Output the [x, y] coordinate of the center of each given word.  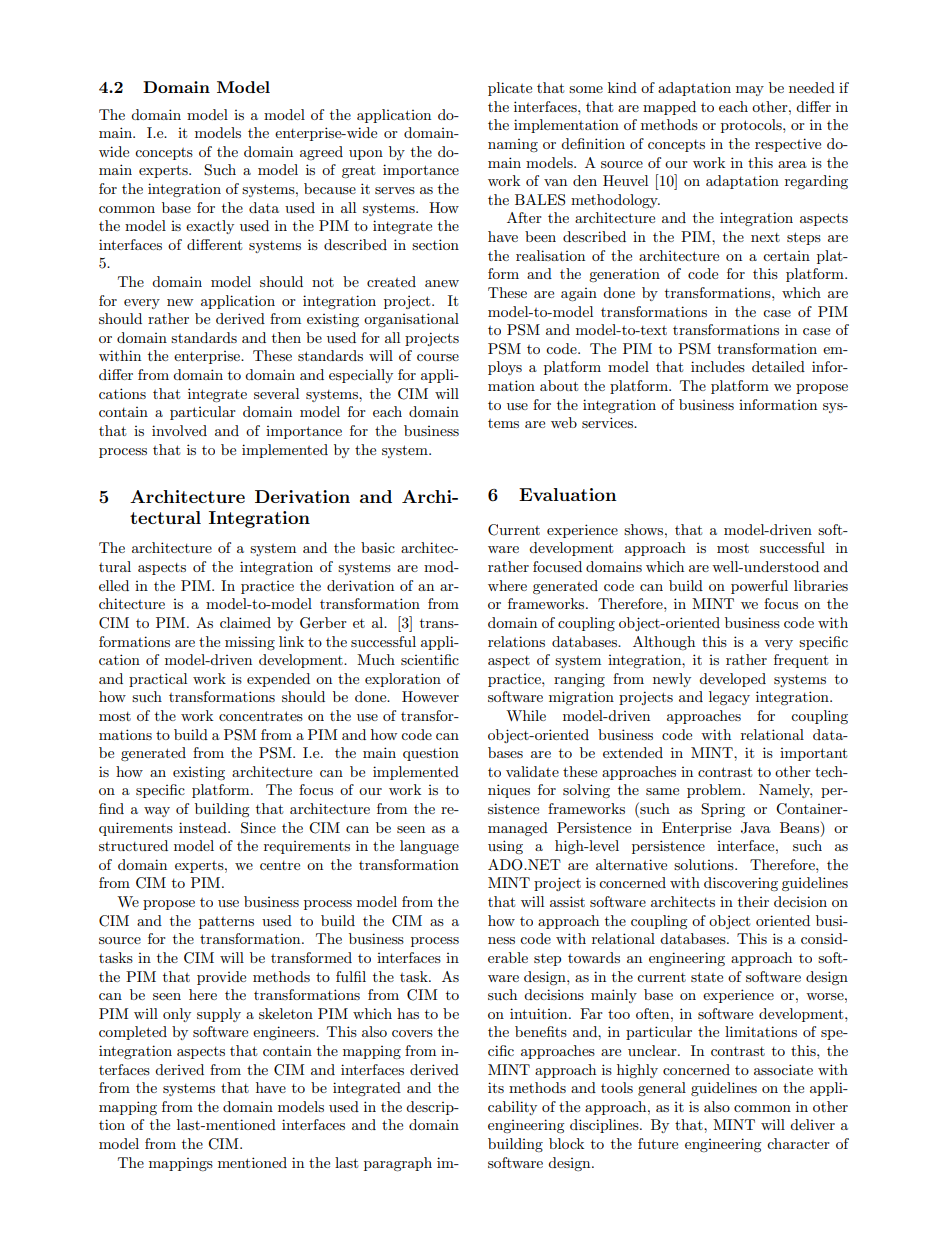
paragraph [398, 1164]
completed [133, 1033]
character [798, 1143]
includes [718, 366]
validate [532, 771]
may [750, 91]
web [564, 422]
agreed [321, 153]
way [157, 812]
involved [179, 430]
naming [513, 145]
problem [715, 791]
